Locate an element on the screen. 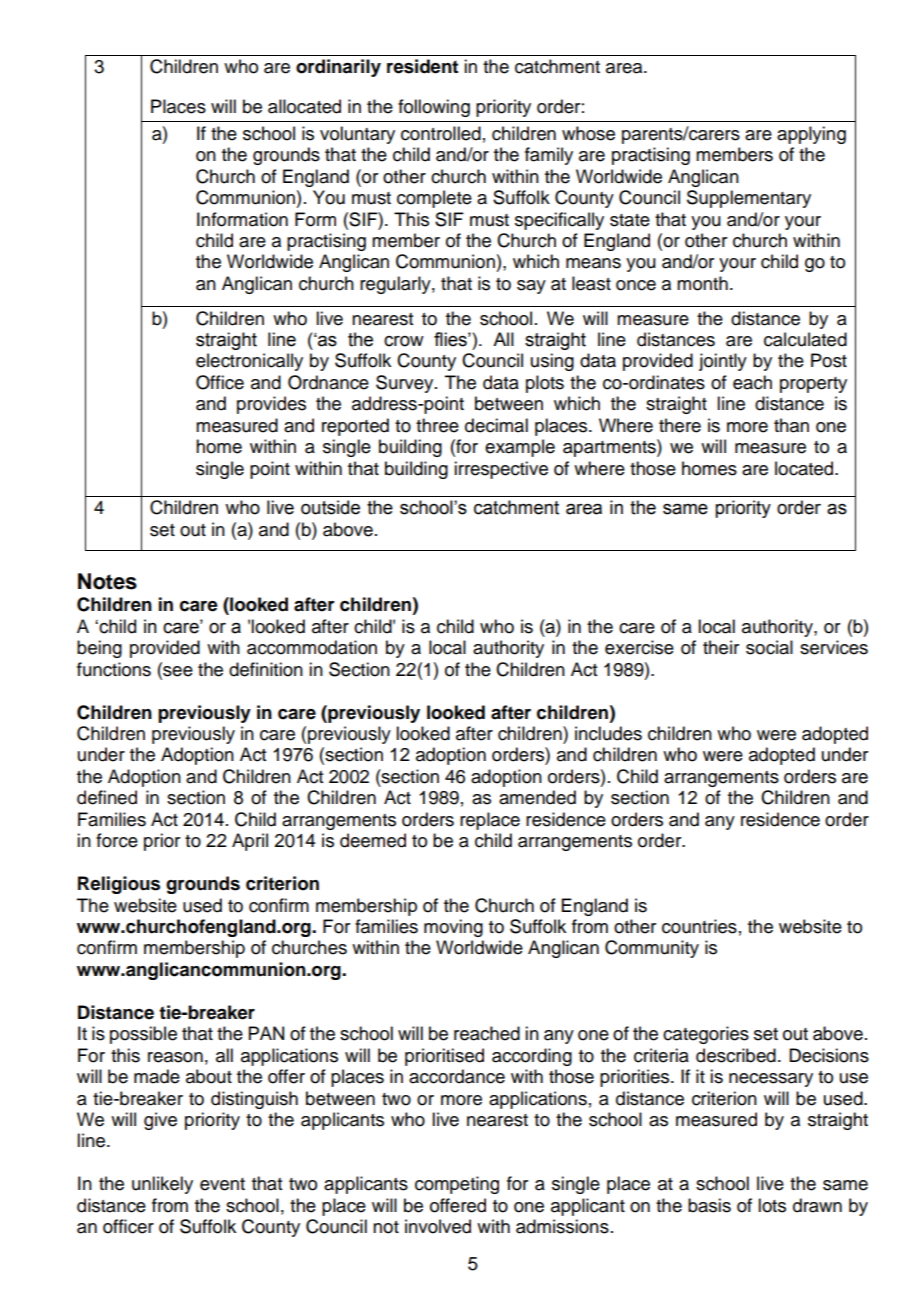 This screenshot has width=924, height=1308. moving is located at coordinates (453, 928).
